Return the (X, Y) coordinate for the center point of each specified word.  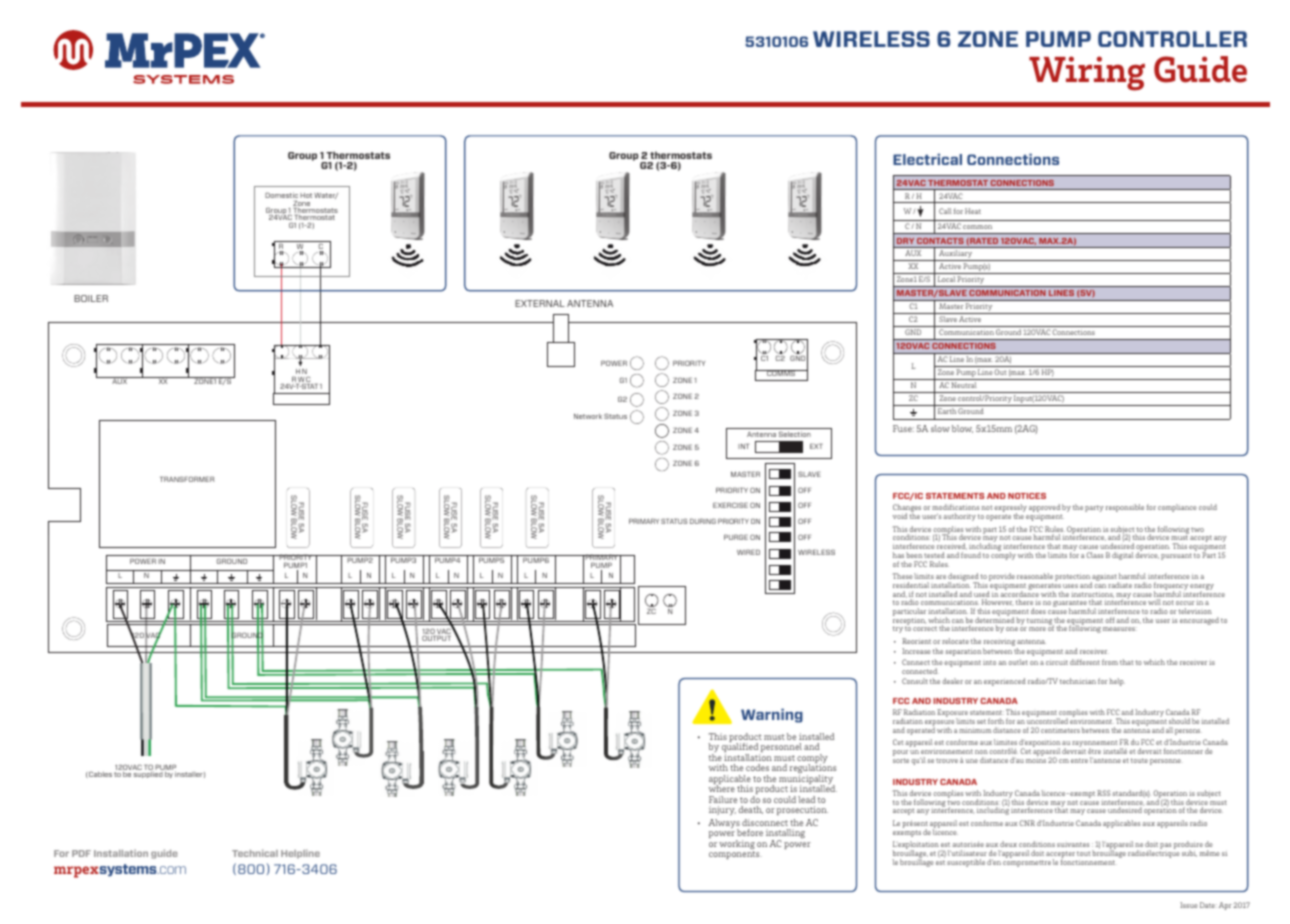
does (1038, 611)
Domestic (281, 195)
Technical (255, 853)
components (735, 855)
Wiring (1087, 73)
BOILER (91, 298)
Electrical (927, 159)
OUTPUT (436, 638)
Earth (947, 411)
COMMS (781, 373)
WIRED (748, 552)
